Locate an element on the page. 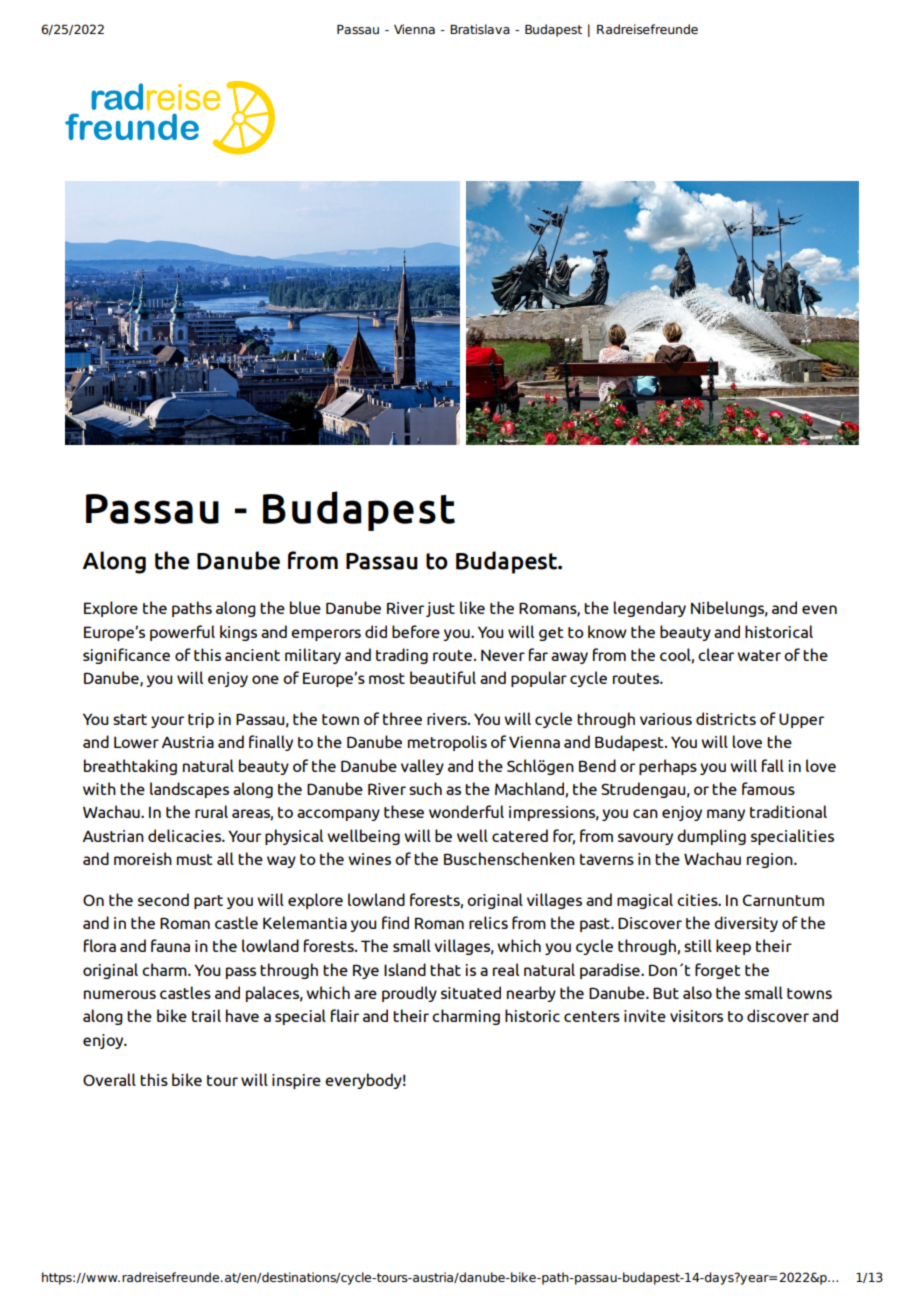 The width and height of the image is (924, 1308). Bratislava is located at coordinates (480, 29).
